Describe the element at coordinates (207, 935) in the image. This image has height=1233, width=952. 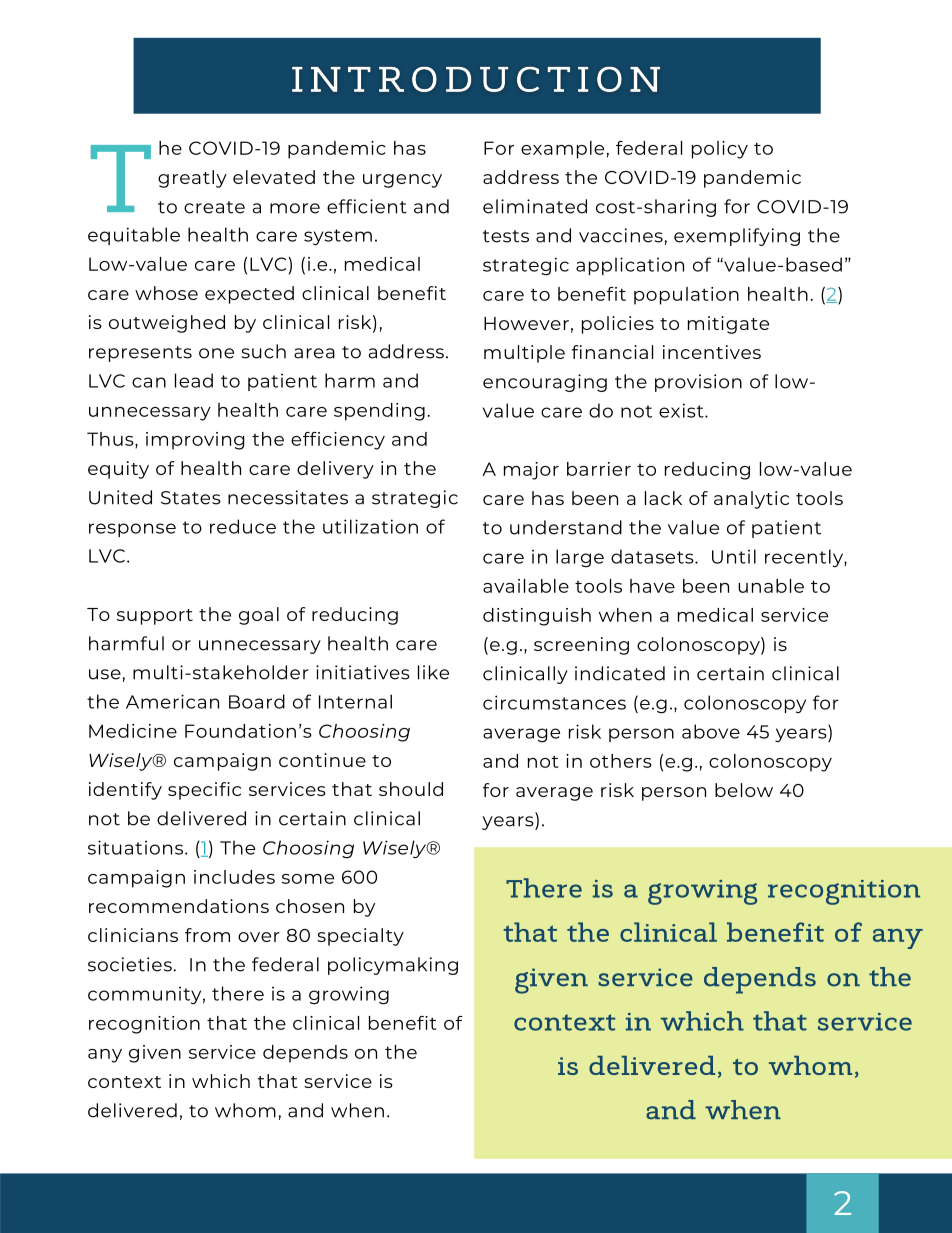
I see `from` at that location.
